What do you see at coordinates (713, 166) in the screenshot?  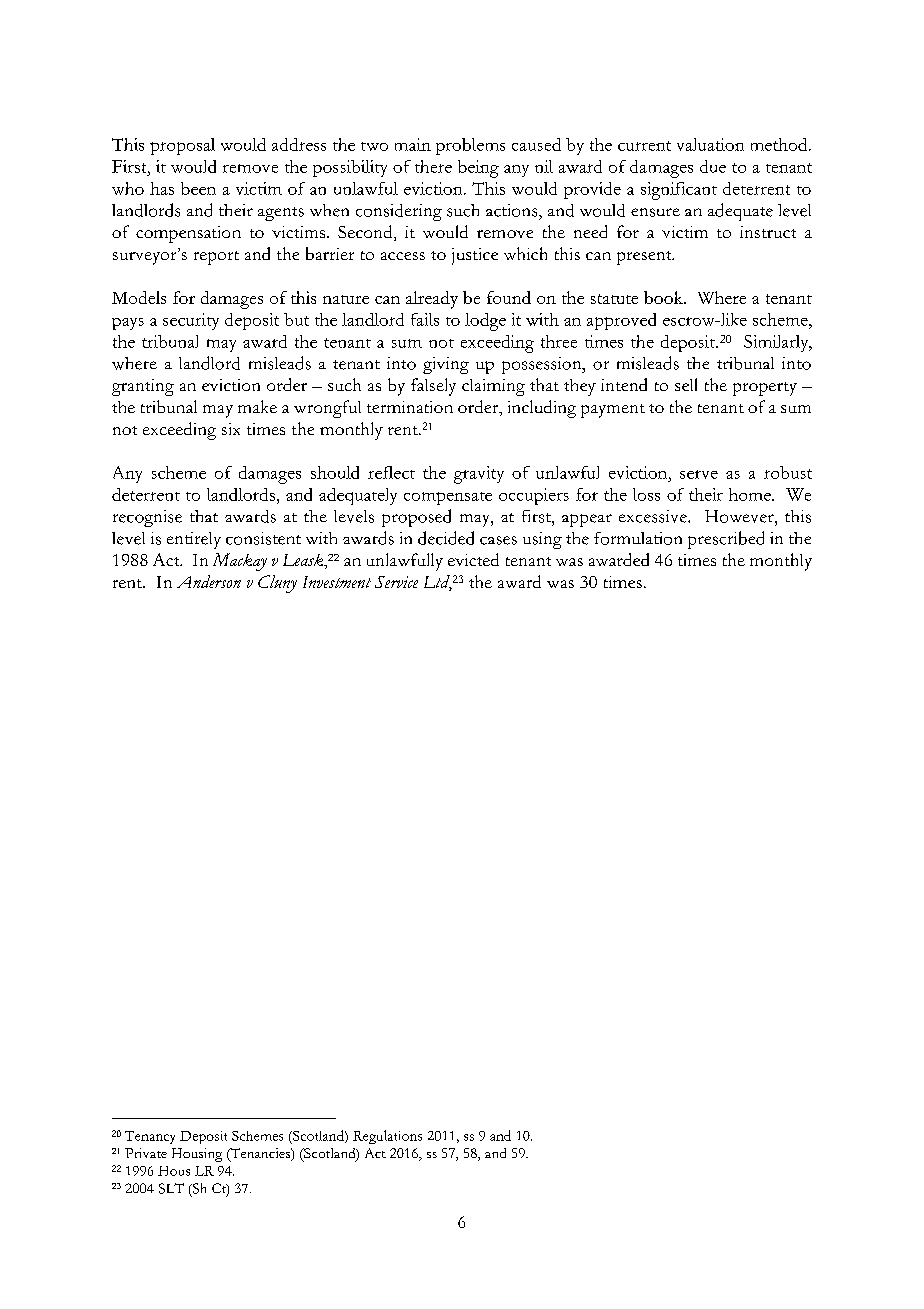 I see `due` at bounding box center [713, 166].
